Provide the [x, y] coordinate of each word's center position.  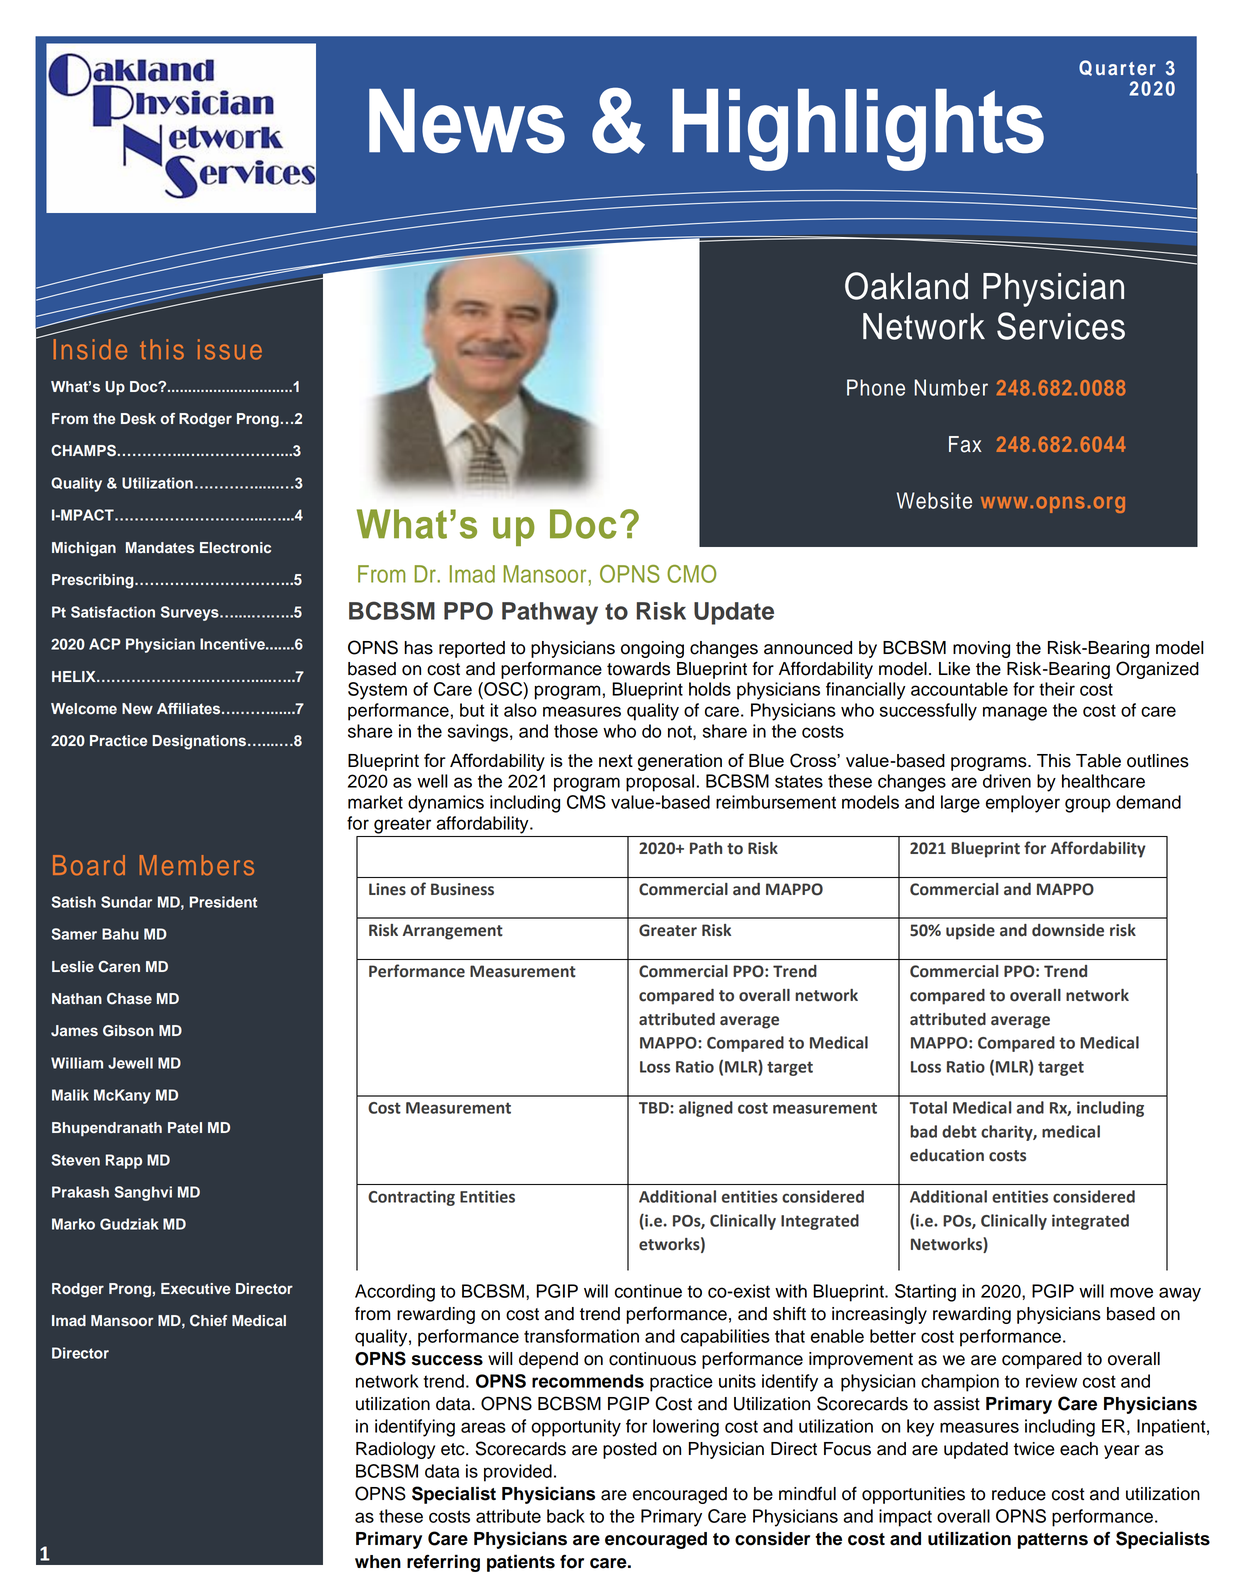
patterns [1053, 1541]
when [378, 1562]
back [566, 1516]
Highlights [858, 130]
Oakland [906, 286]
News [467, 121]
